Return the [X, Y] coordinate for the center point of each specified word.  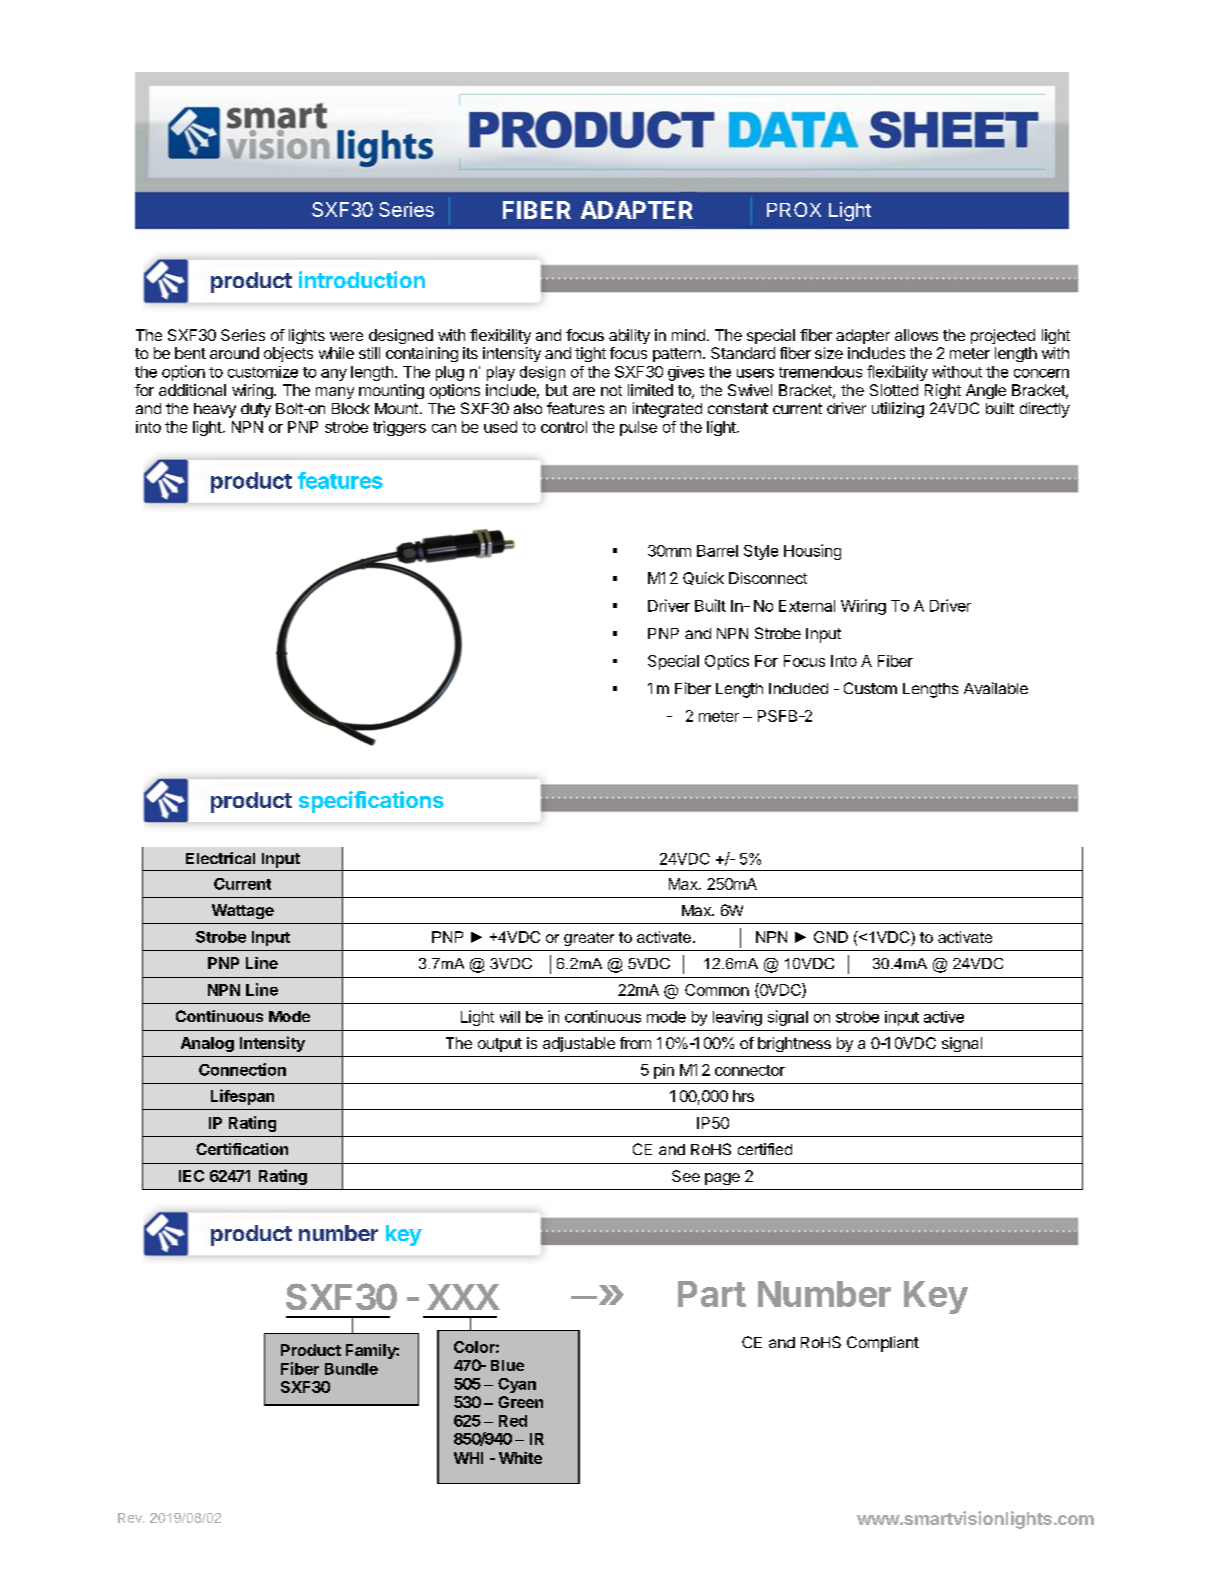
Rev [131, 1518]
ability [629, 336]
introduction [362, 279]
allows [916, 335]
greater [589, 939]
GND [831, 937]
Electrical [220, 858]
